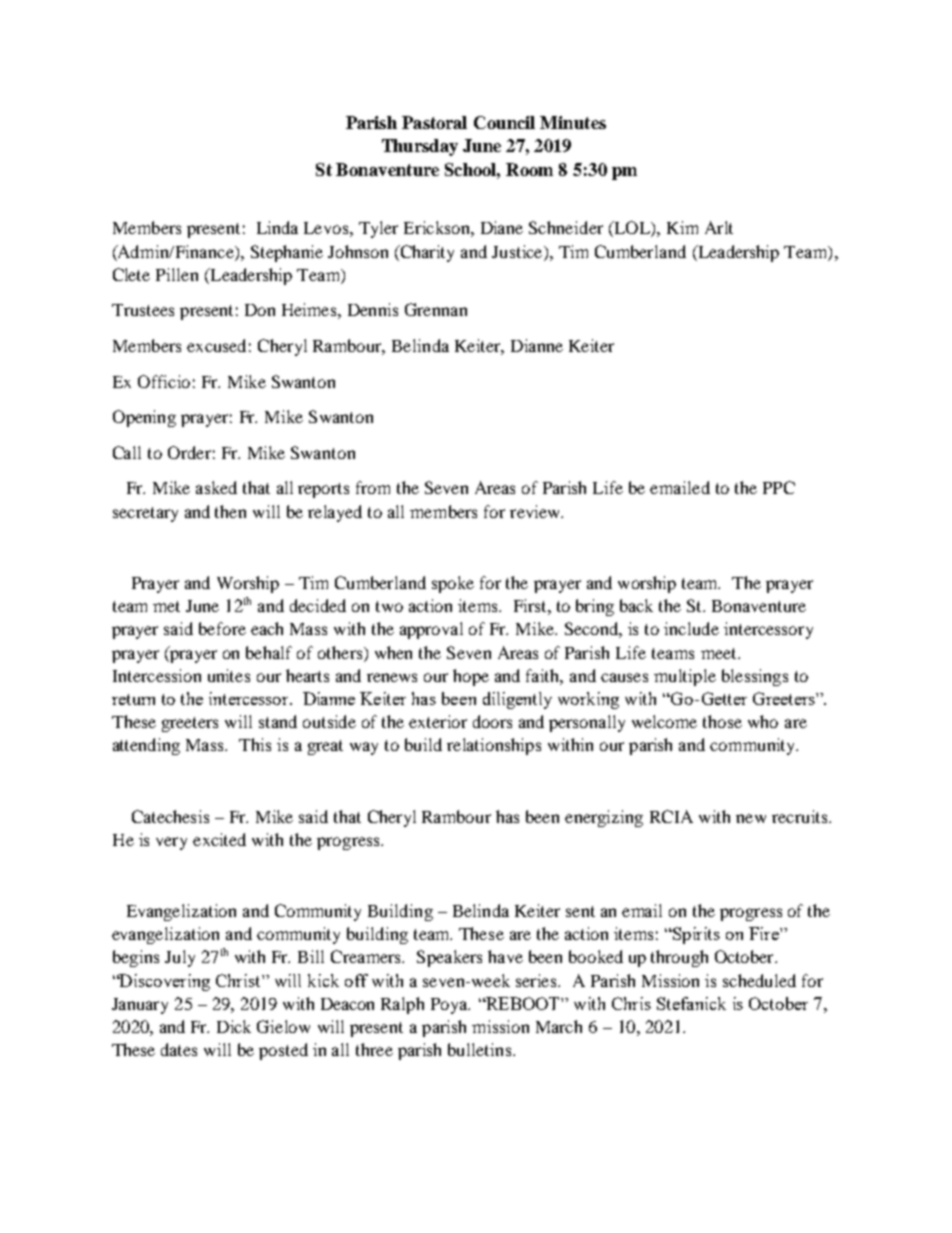 The image size is (952, 1233). What do you see at coordinates (179, 1049) in the document?
I see `dates` at bounding box center [179, 1049].
